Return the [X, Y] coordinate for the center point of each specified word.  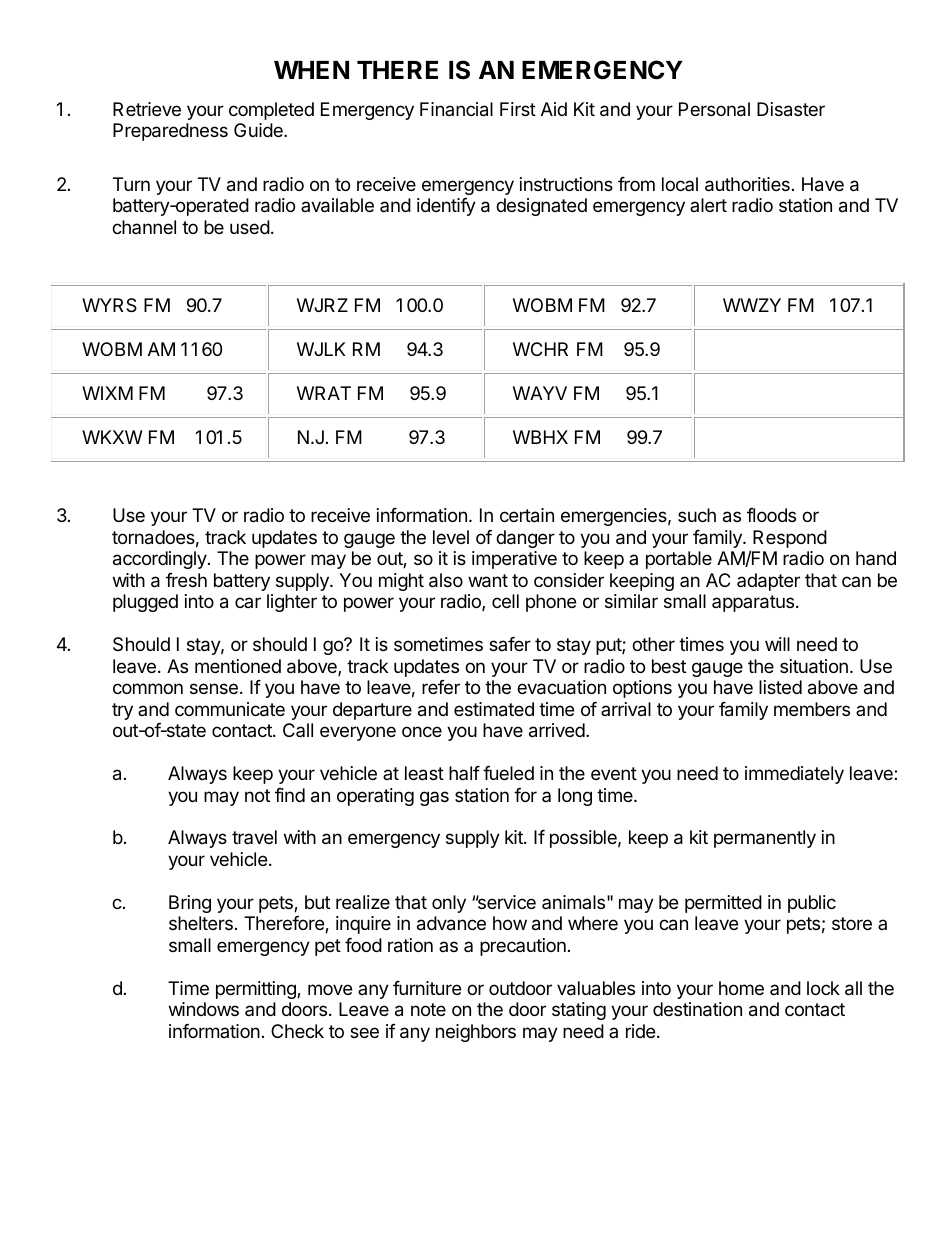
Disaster [791, 109]
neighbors [476, 1033]
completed [271, 111]
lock [823, 988]
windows [204, 1009]
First [518, 109]
